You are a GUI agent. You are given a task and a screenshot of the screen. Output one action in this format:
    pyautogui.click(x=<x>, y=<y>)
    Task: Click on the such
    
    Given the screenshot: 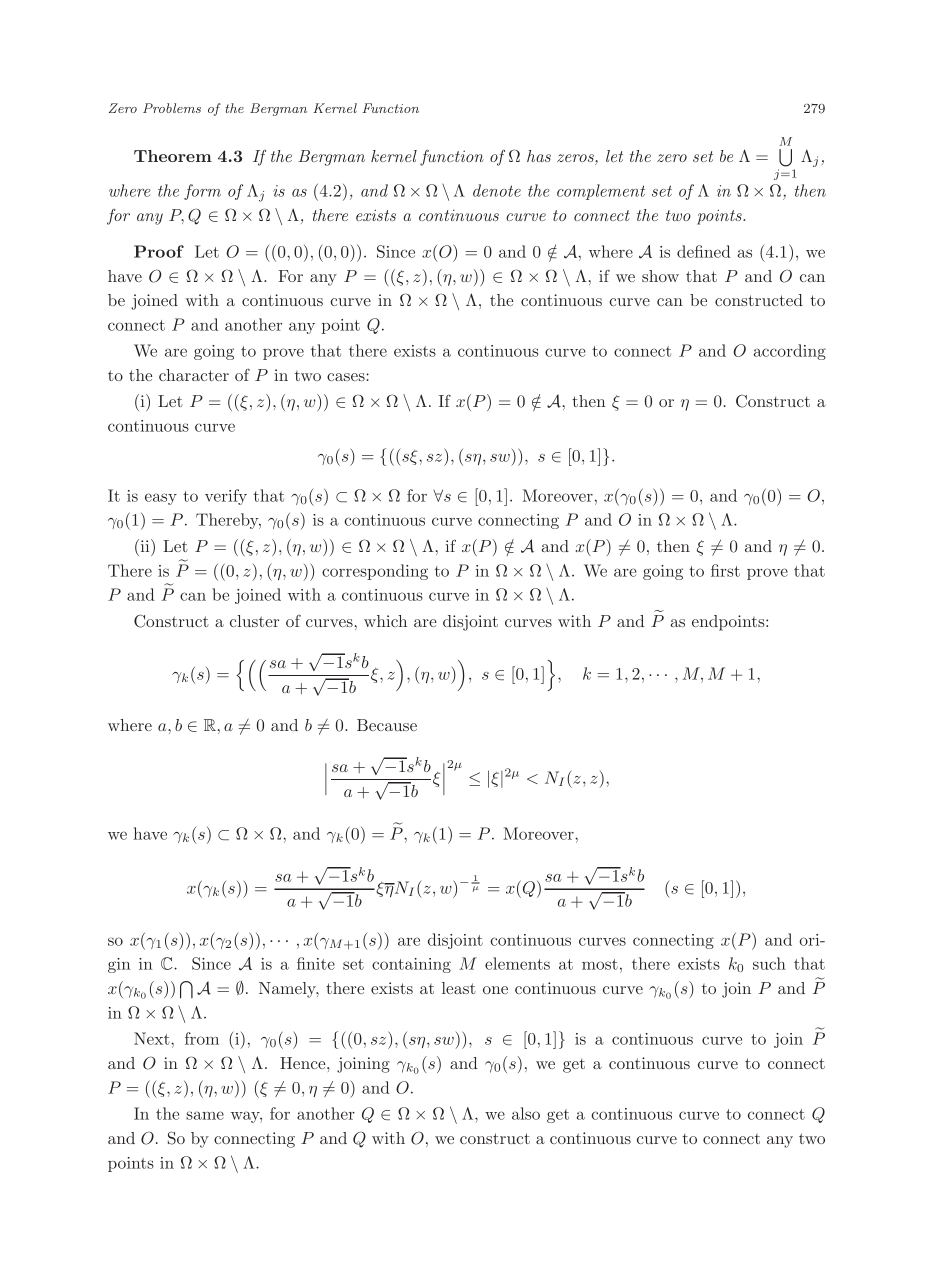 What is the action you would take?
    pyautogui.click(x=769, y=963)
